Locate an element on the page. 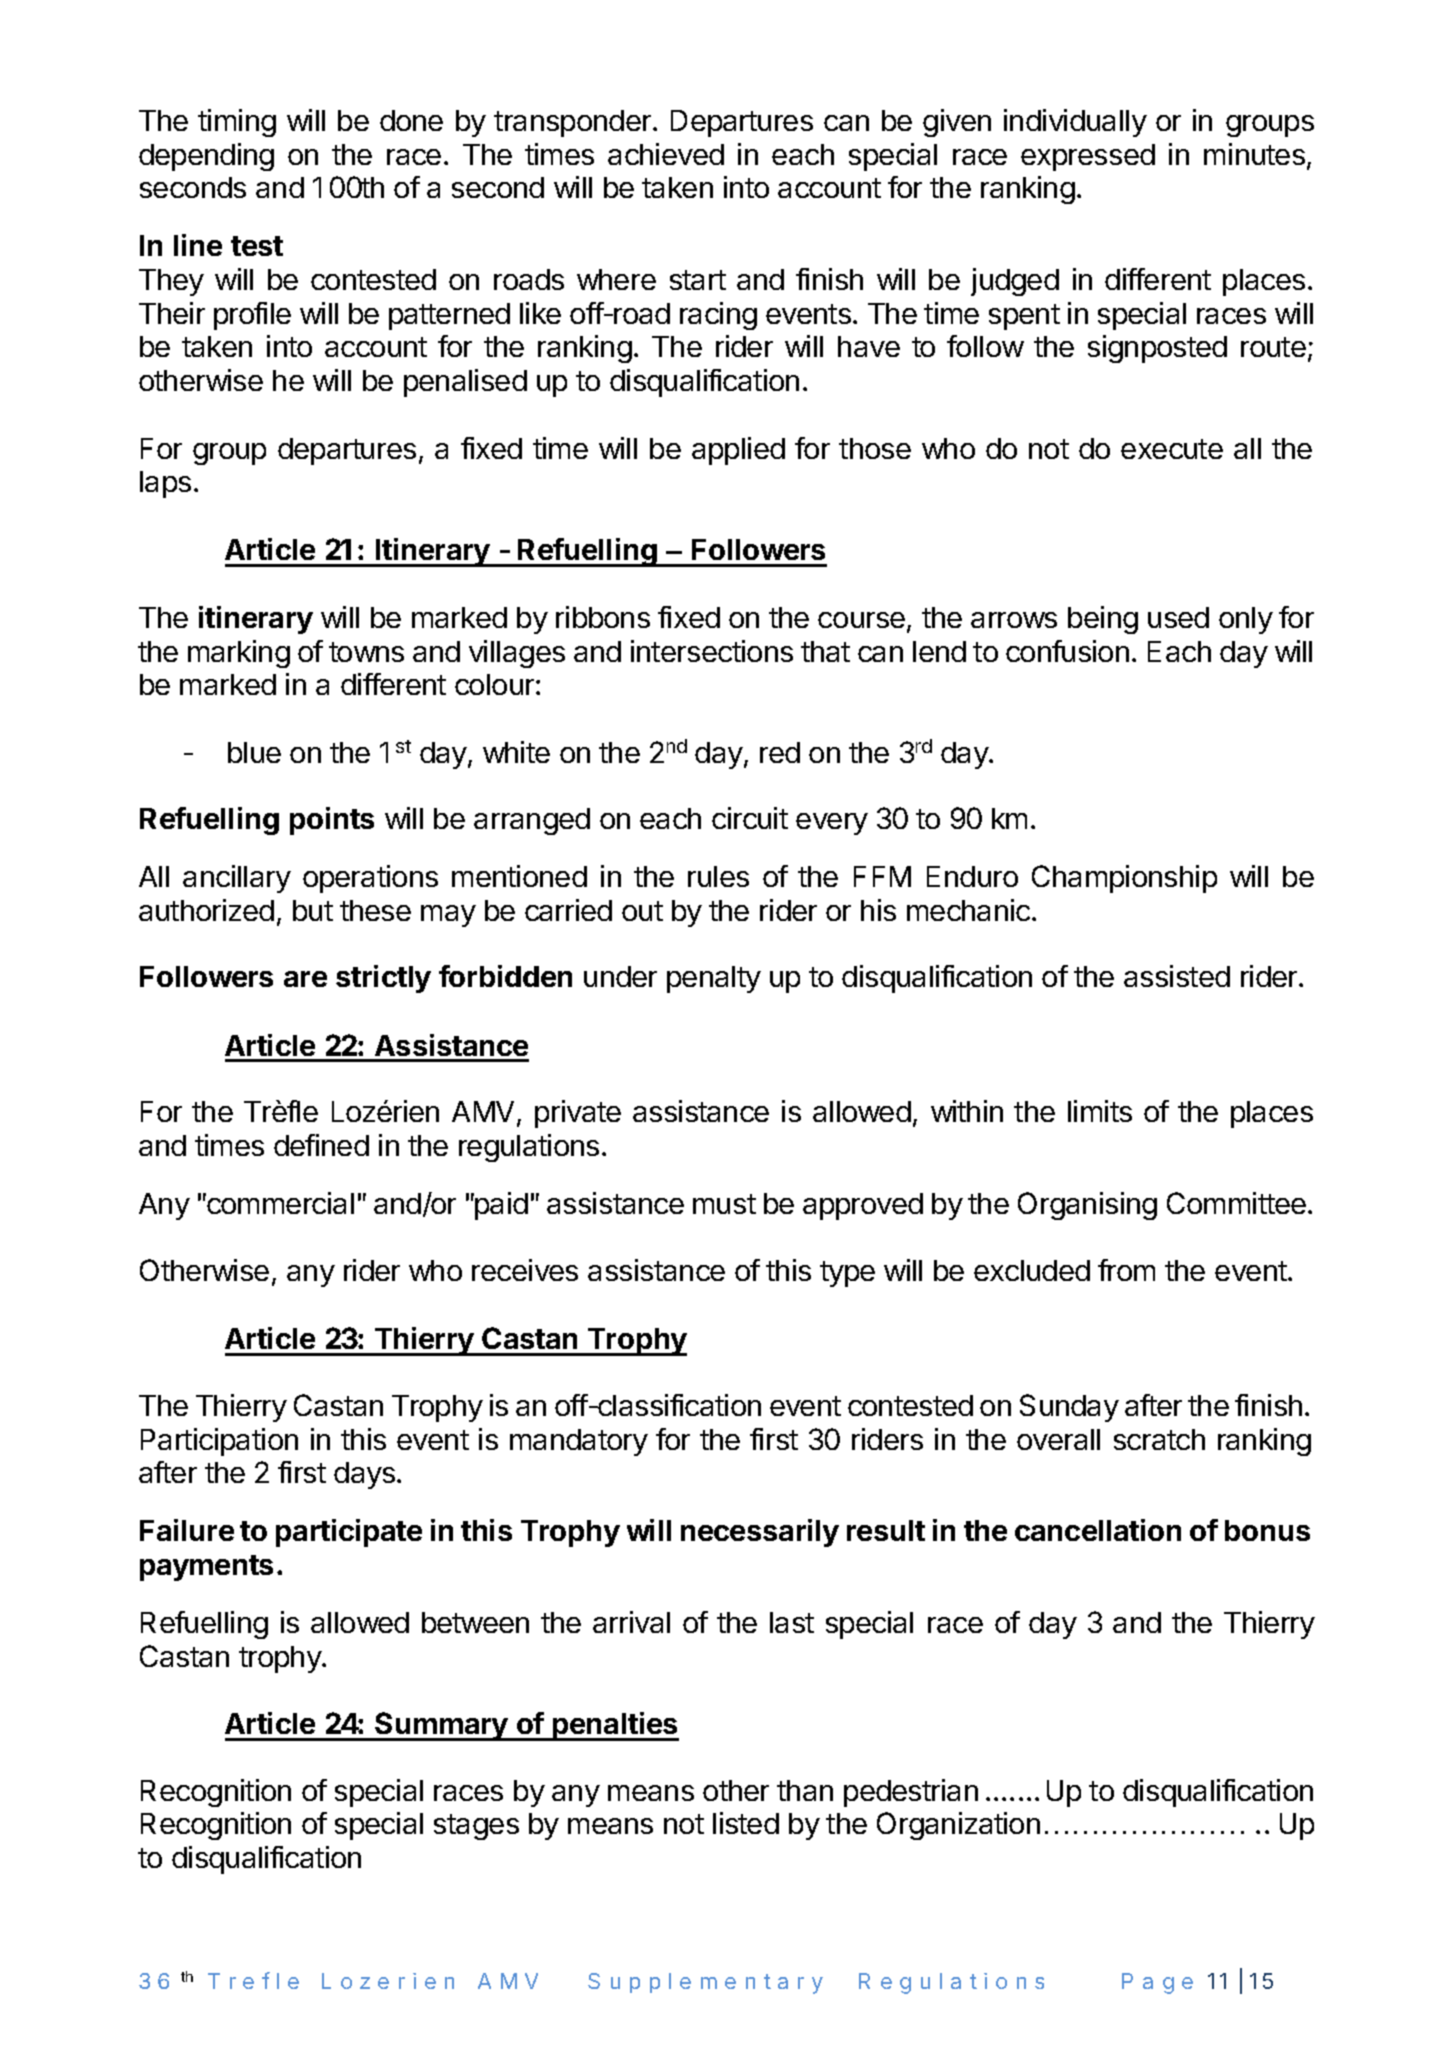  defined is located at coordinates (321, 1145).
